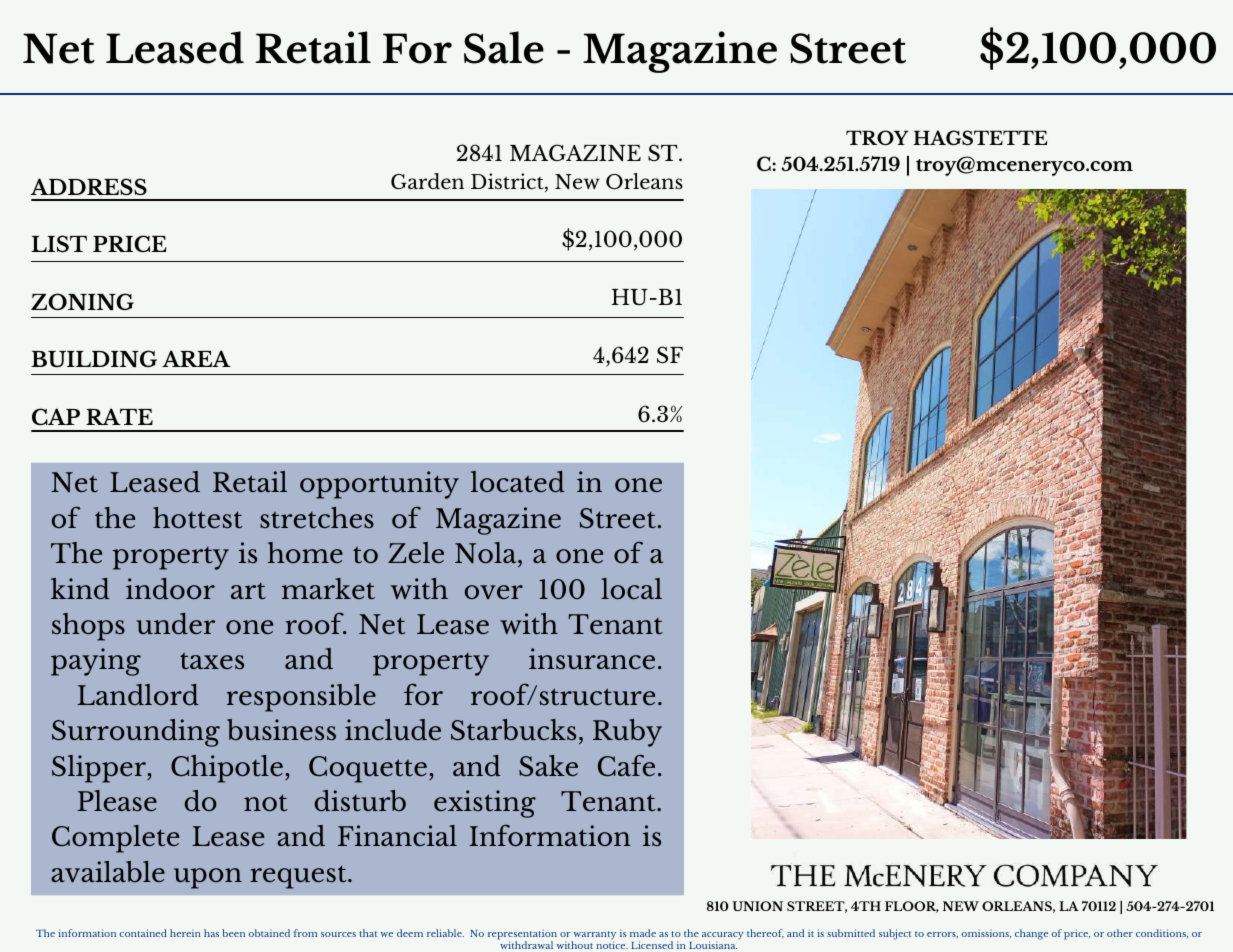  Describe the element at coordinates (1031, 934) in the screenshot. I see `change` at that location.
